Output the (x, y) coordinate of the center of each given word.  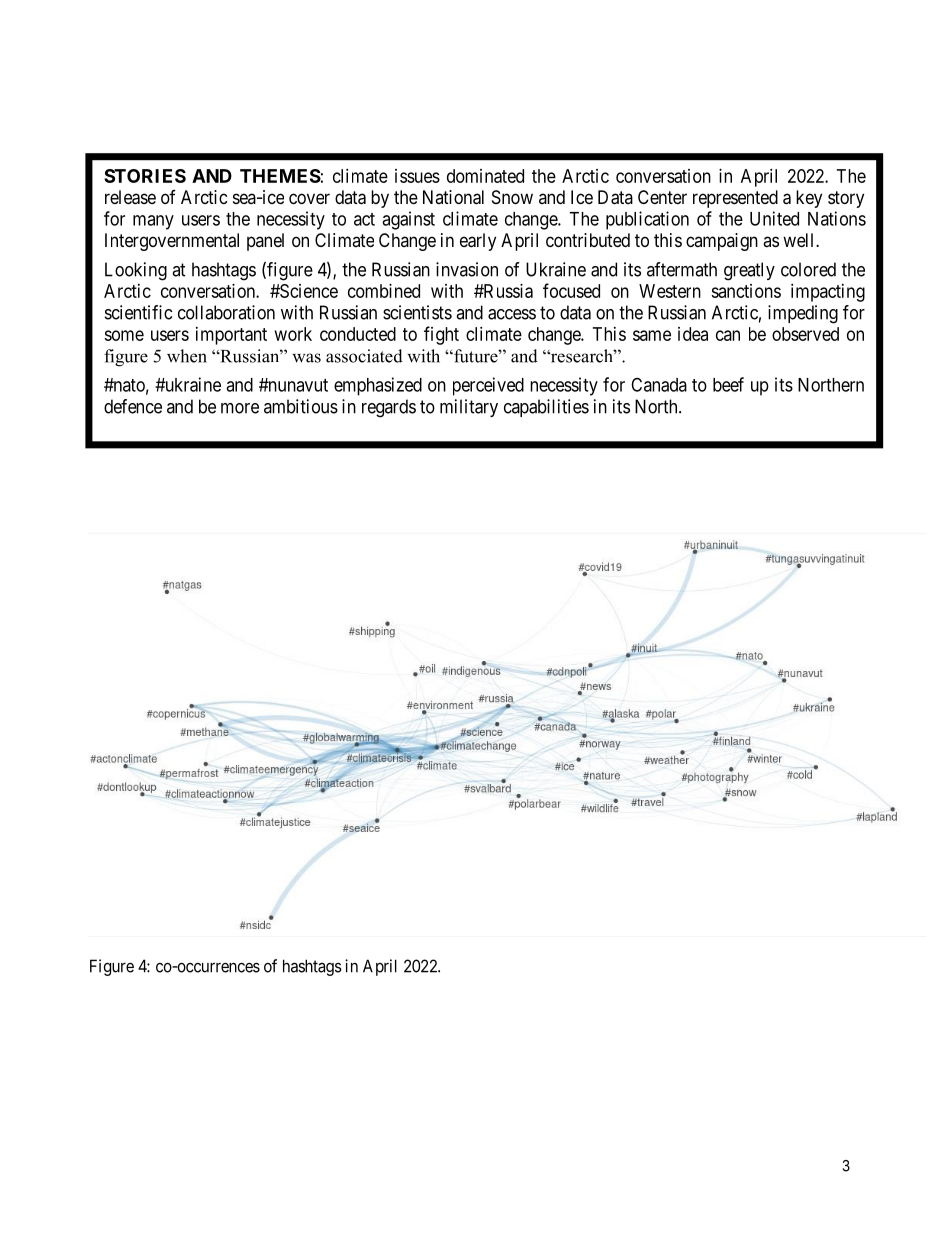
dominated (485, 176)
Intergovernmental (172, 242)
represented (735, 199)
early (478, 242)
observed (805, 334)
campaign (722, 242)
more (240, 408)
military (469, 408)
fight (441, 335)
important (231, 336)
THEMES (280, 176)
